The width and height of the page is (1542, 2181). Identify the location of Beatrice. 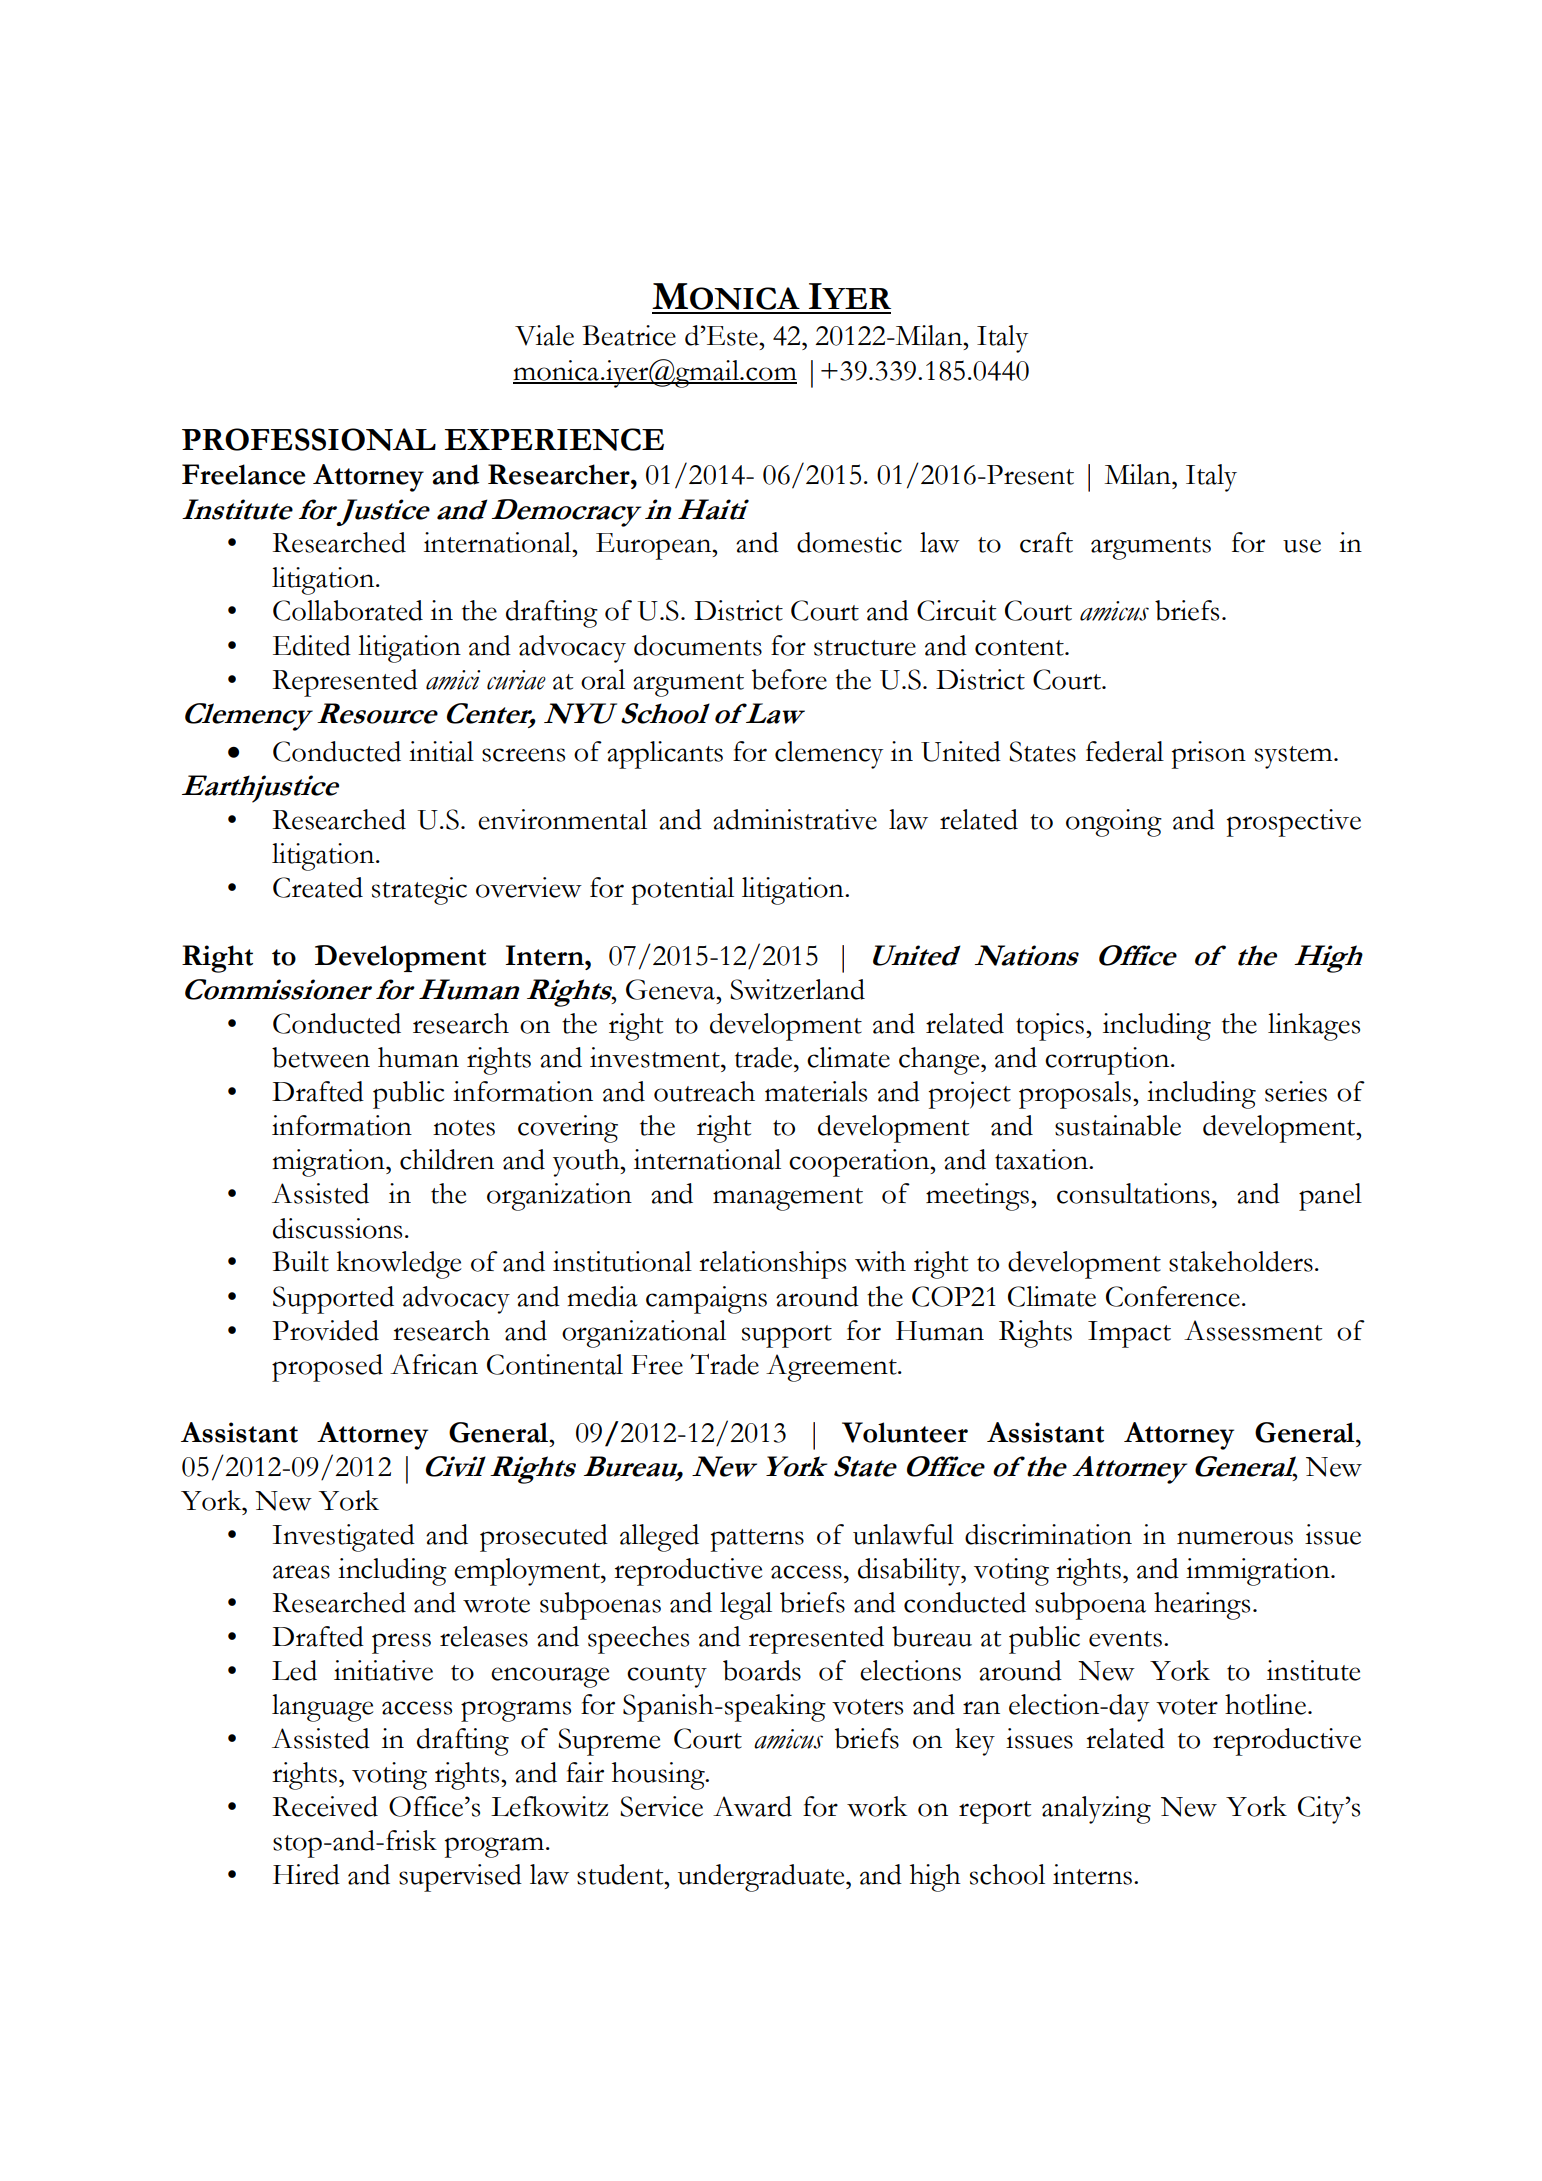
(629, 335).
